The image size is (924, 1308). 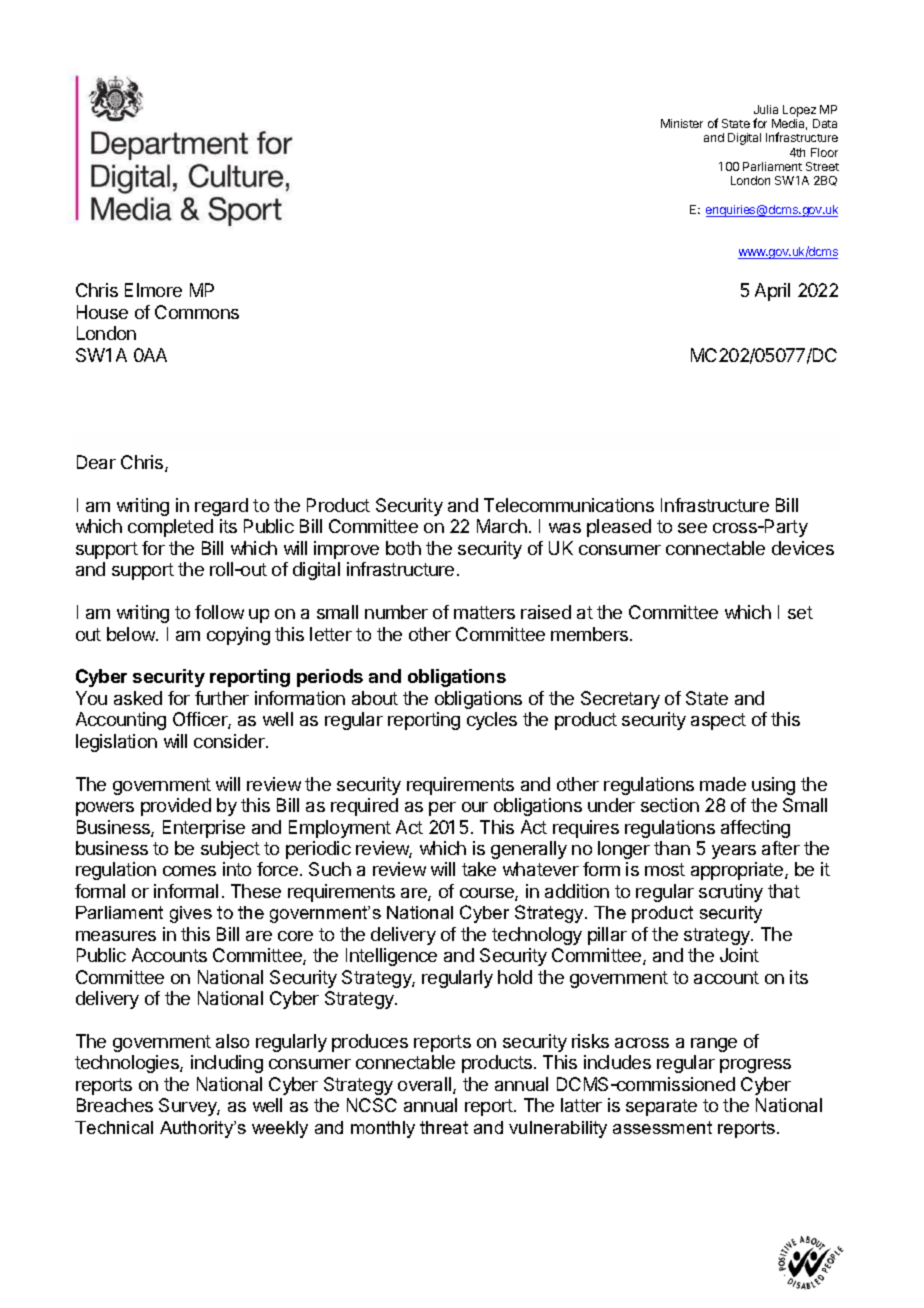 What do you see at coordinates (153, 290) in the page?
I see `Elmore` at bounding box center [153, 290].
